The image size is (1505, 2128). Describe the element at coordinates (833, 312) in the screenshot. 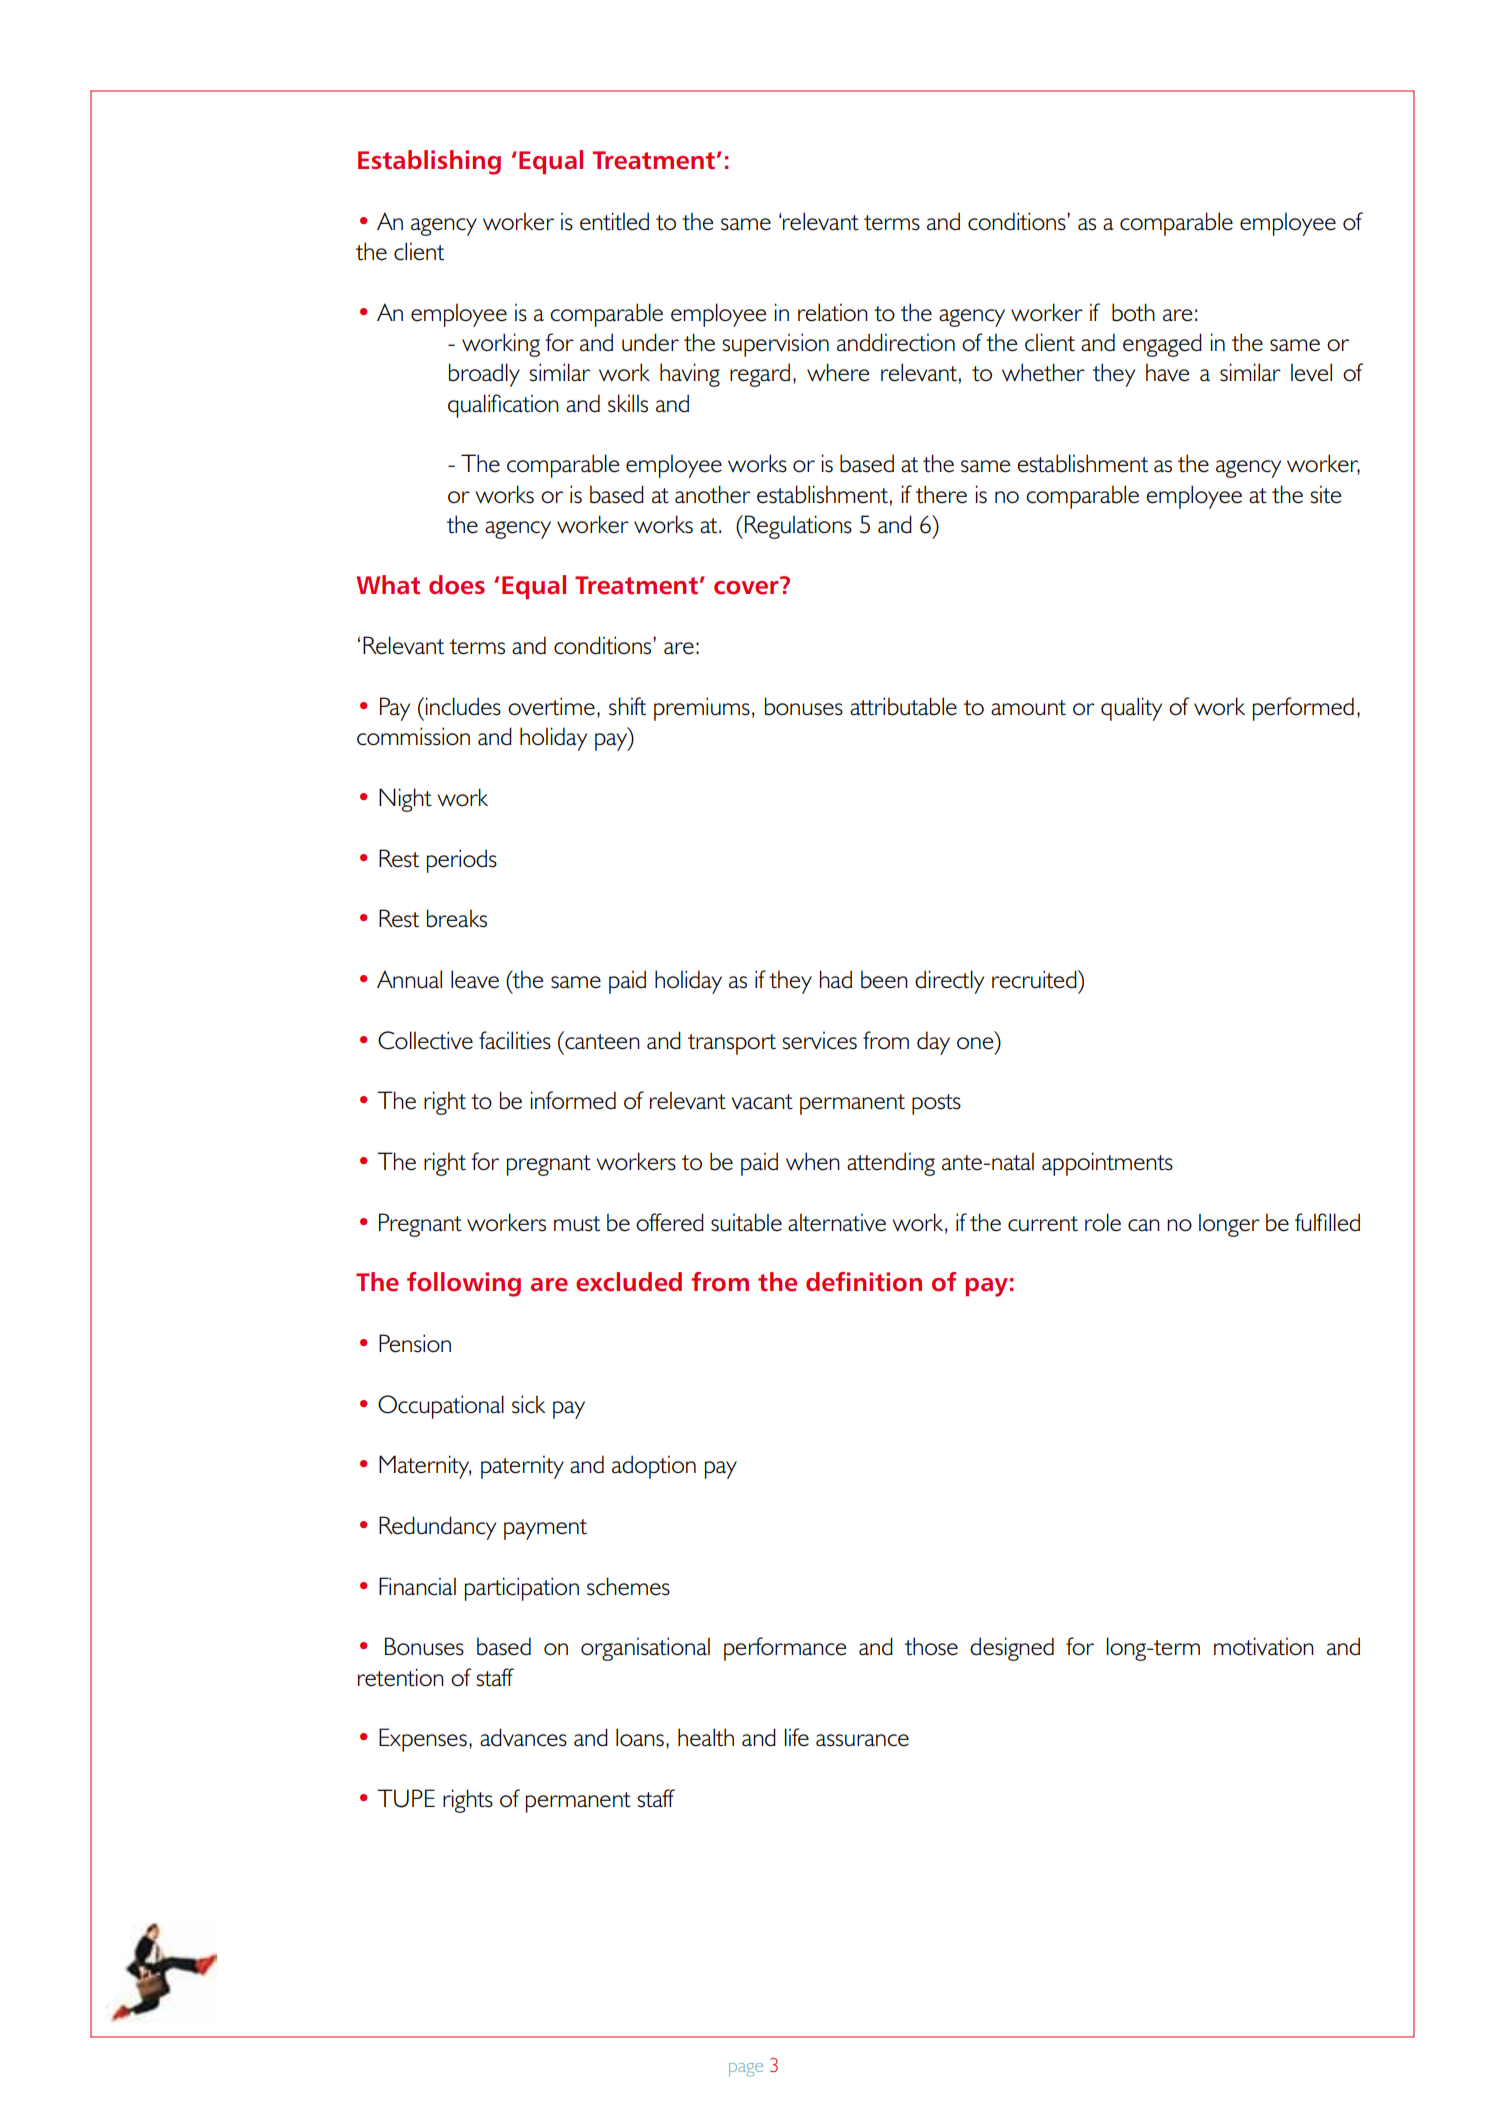

I see `relation` at that location.
